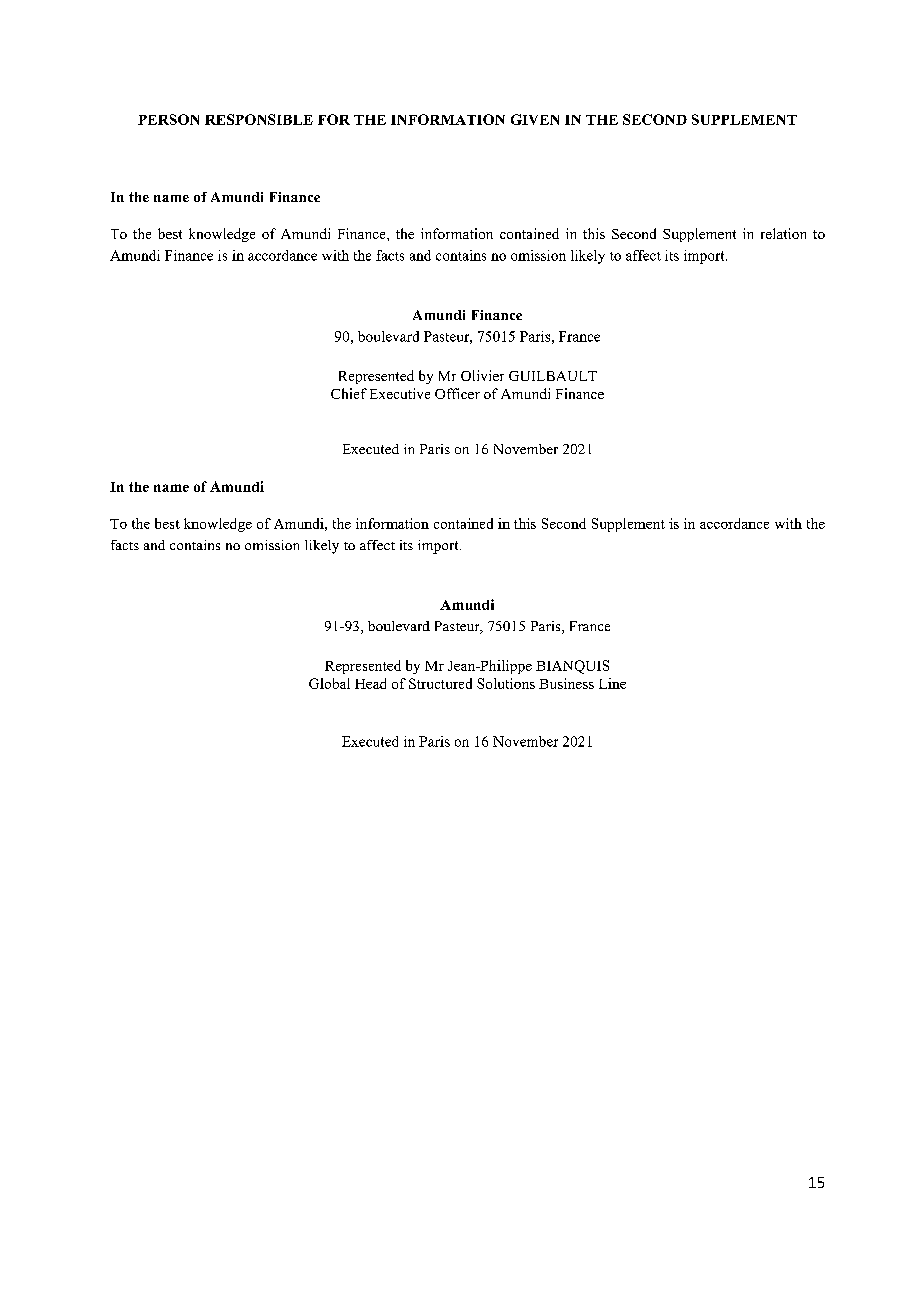 Image resolution: width=924 pixels, height=1308 pixels. I want to click on Executive, so click(400, 393).
